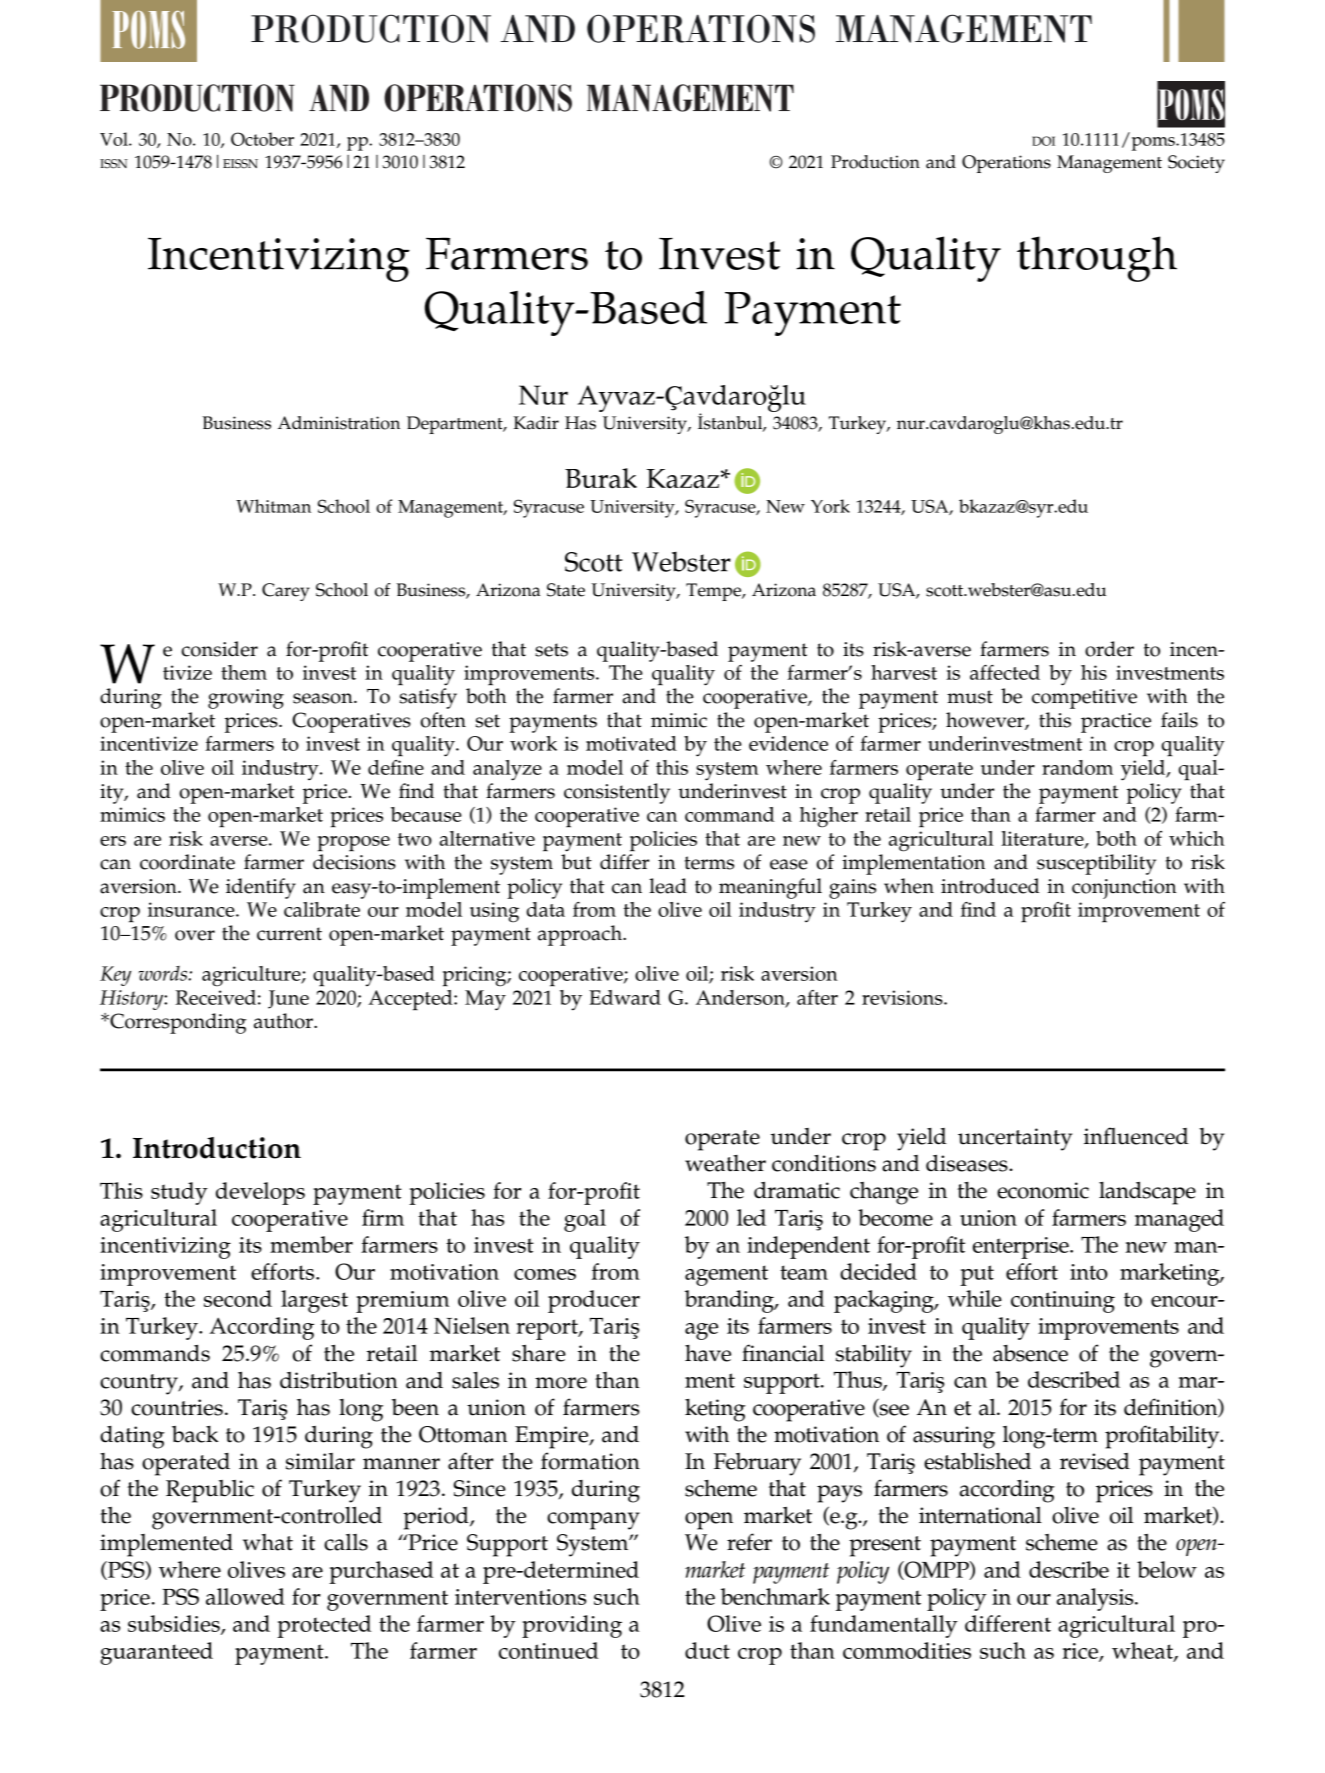 The width and height of the document is (1325, 1773). What do you see at coordinates (1015, 1139) in the document?
I see `uncertainty` at bounding box center [1015, 1139].
